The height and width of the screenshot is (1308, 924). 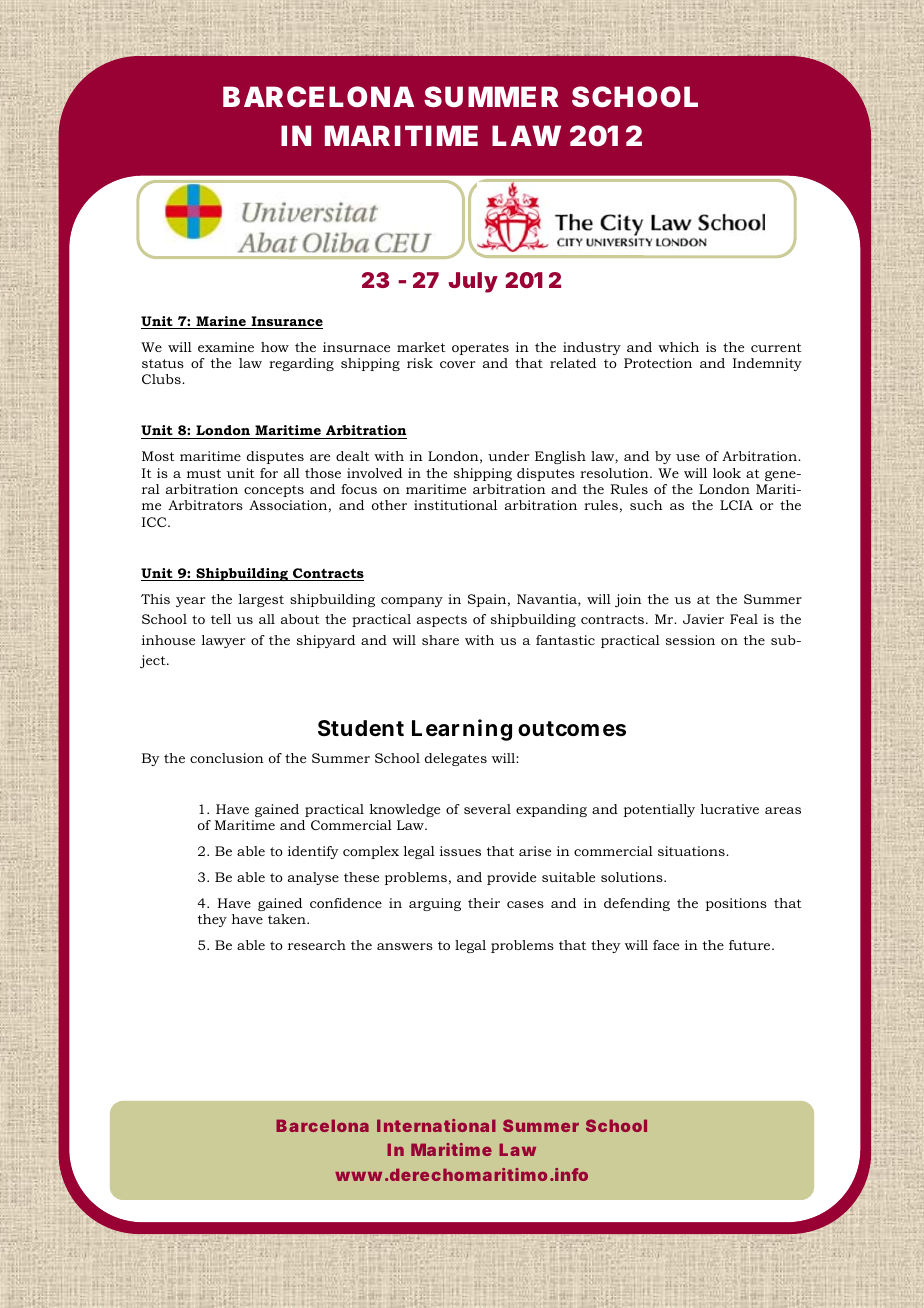 I want to click on which, so click(x=678, y=347).
